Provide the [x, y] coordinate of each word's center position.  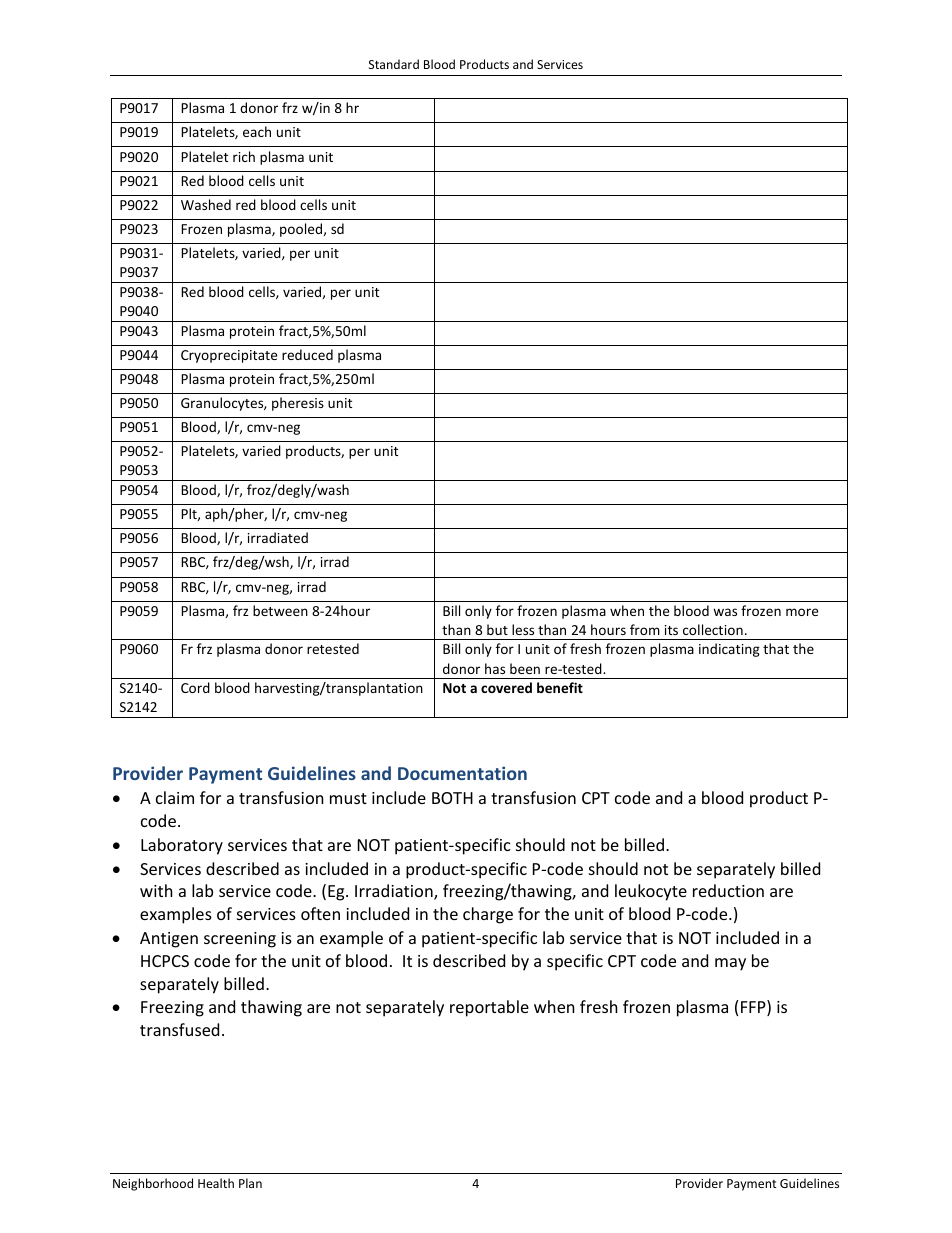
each [257, 131]
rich [244, 156]
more [802, 612]
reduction [728, 890]
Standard [394, 64]
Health [216, 1183]
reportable [489, 1008]
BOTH [452, 798]
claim [175, 797]
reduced [307, 354]
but [497, 629]
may [730, 964]
